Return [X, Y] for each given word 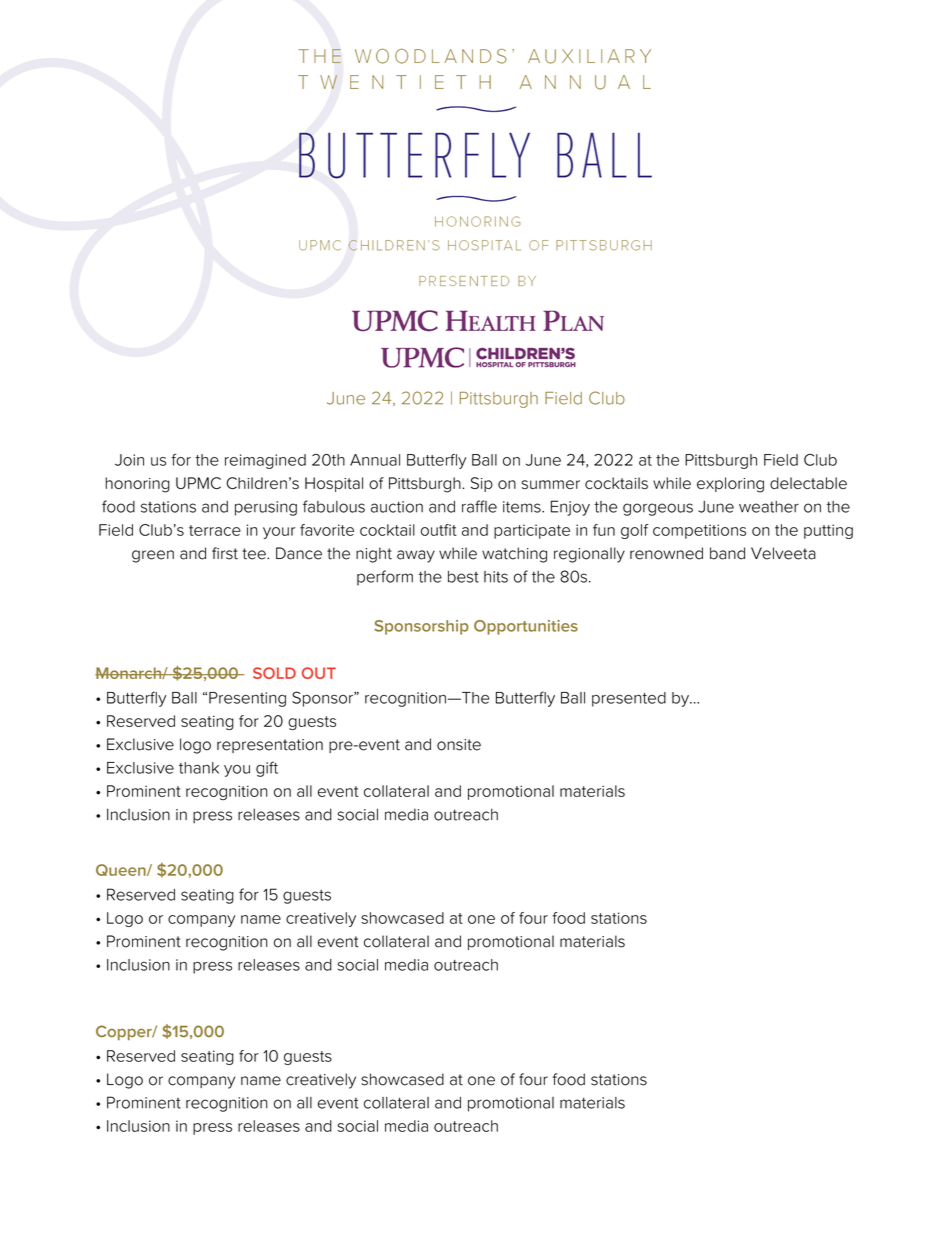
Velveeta [783, 553]
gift [267, 769]
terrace [215, 530]
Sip [482, 484]
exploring [730, 485]
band [727, 553]
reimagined [265, 461]
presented [629, 699]
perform [385, 578]
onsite [459, 745]
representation [270, 746]
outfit [439, 530]
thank [199, 768]
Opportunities [526, 627]
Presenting [247, 699]
